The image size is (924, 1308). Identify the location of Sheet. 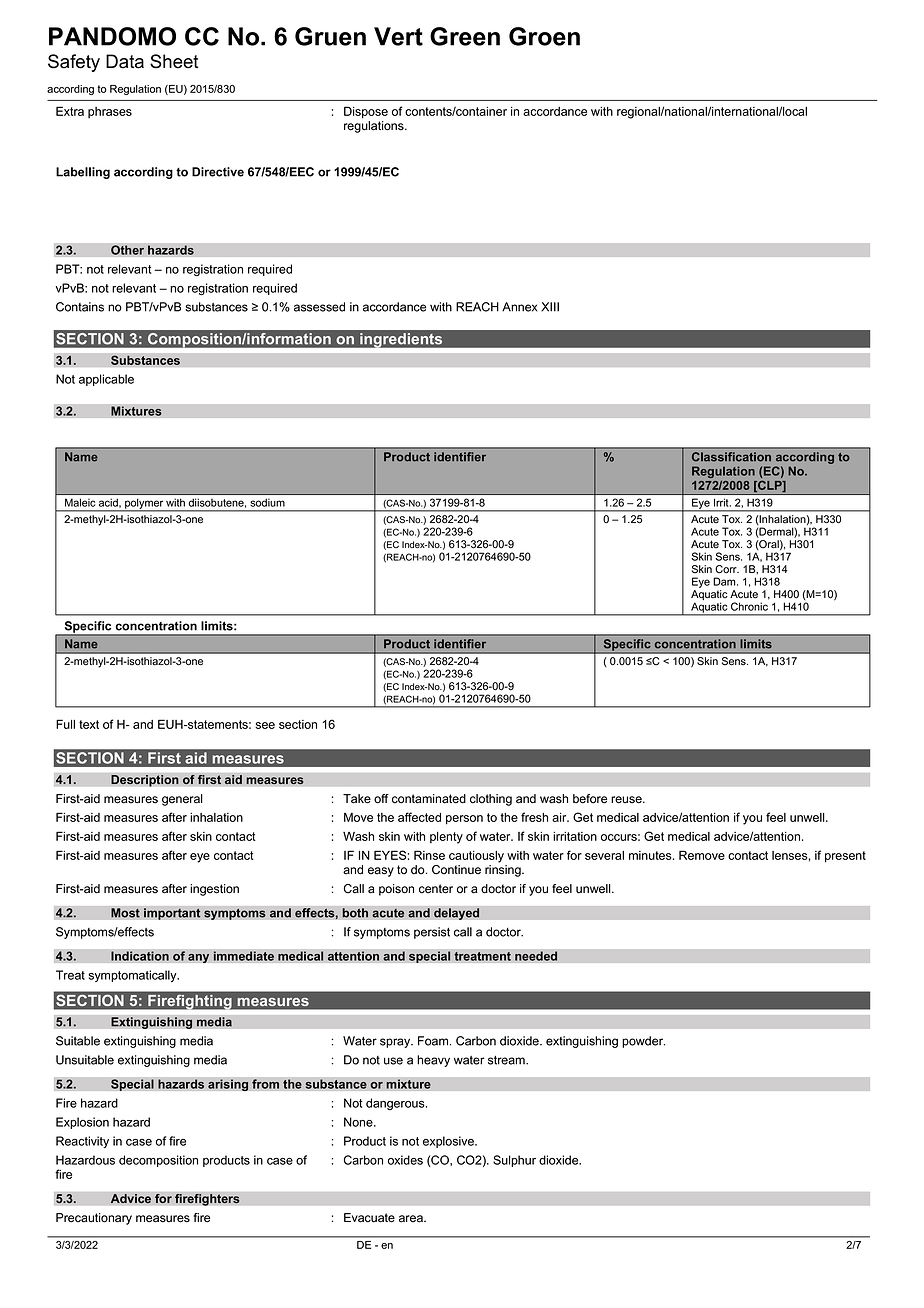
(174, 61).
